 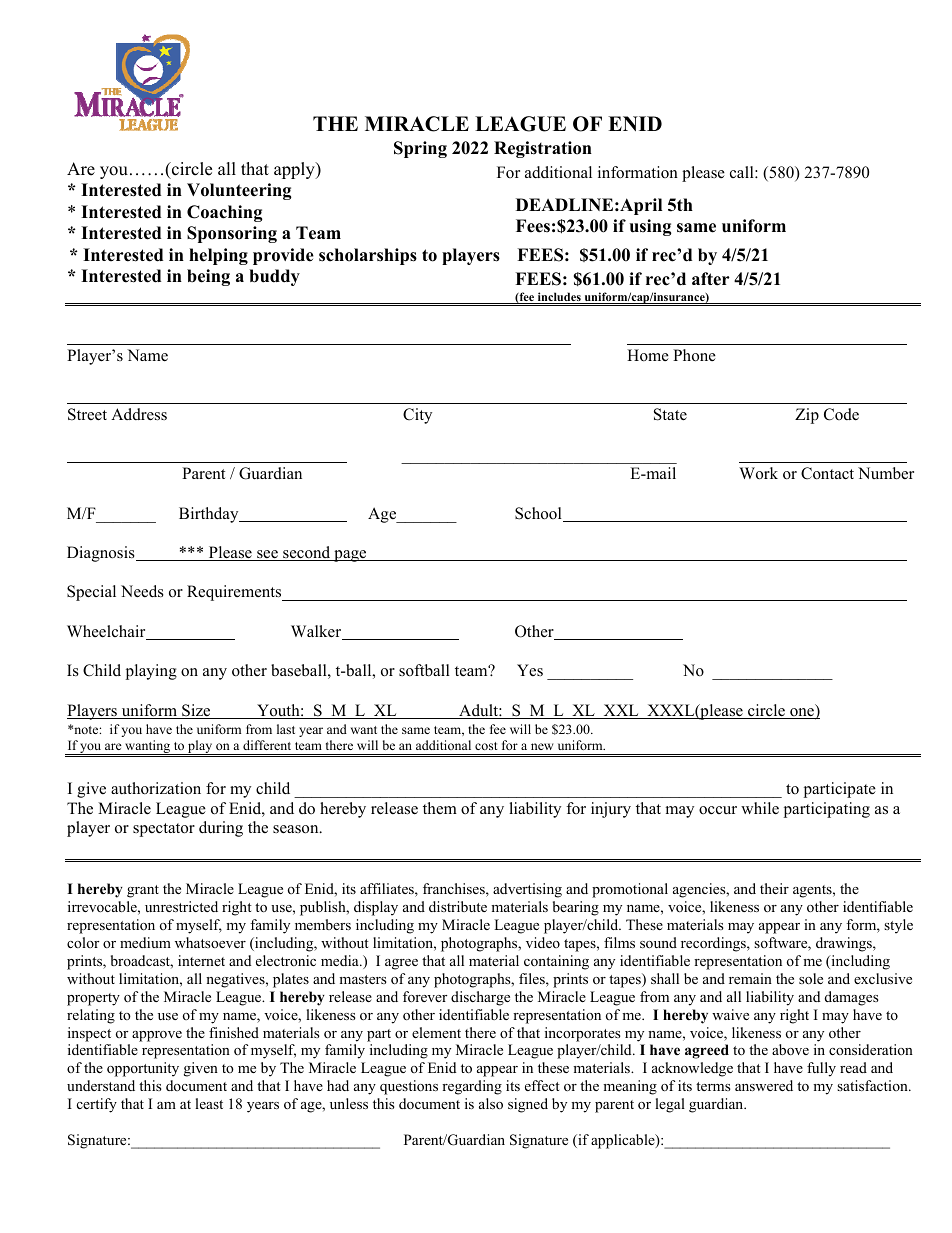 What do you see at coordinates (543, 149) in the screenshot?
I see `Registration` at bounding box center [543, 149].
